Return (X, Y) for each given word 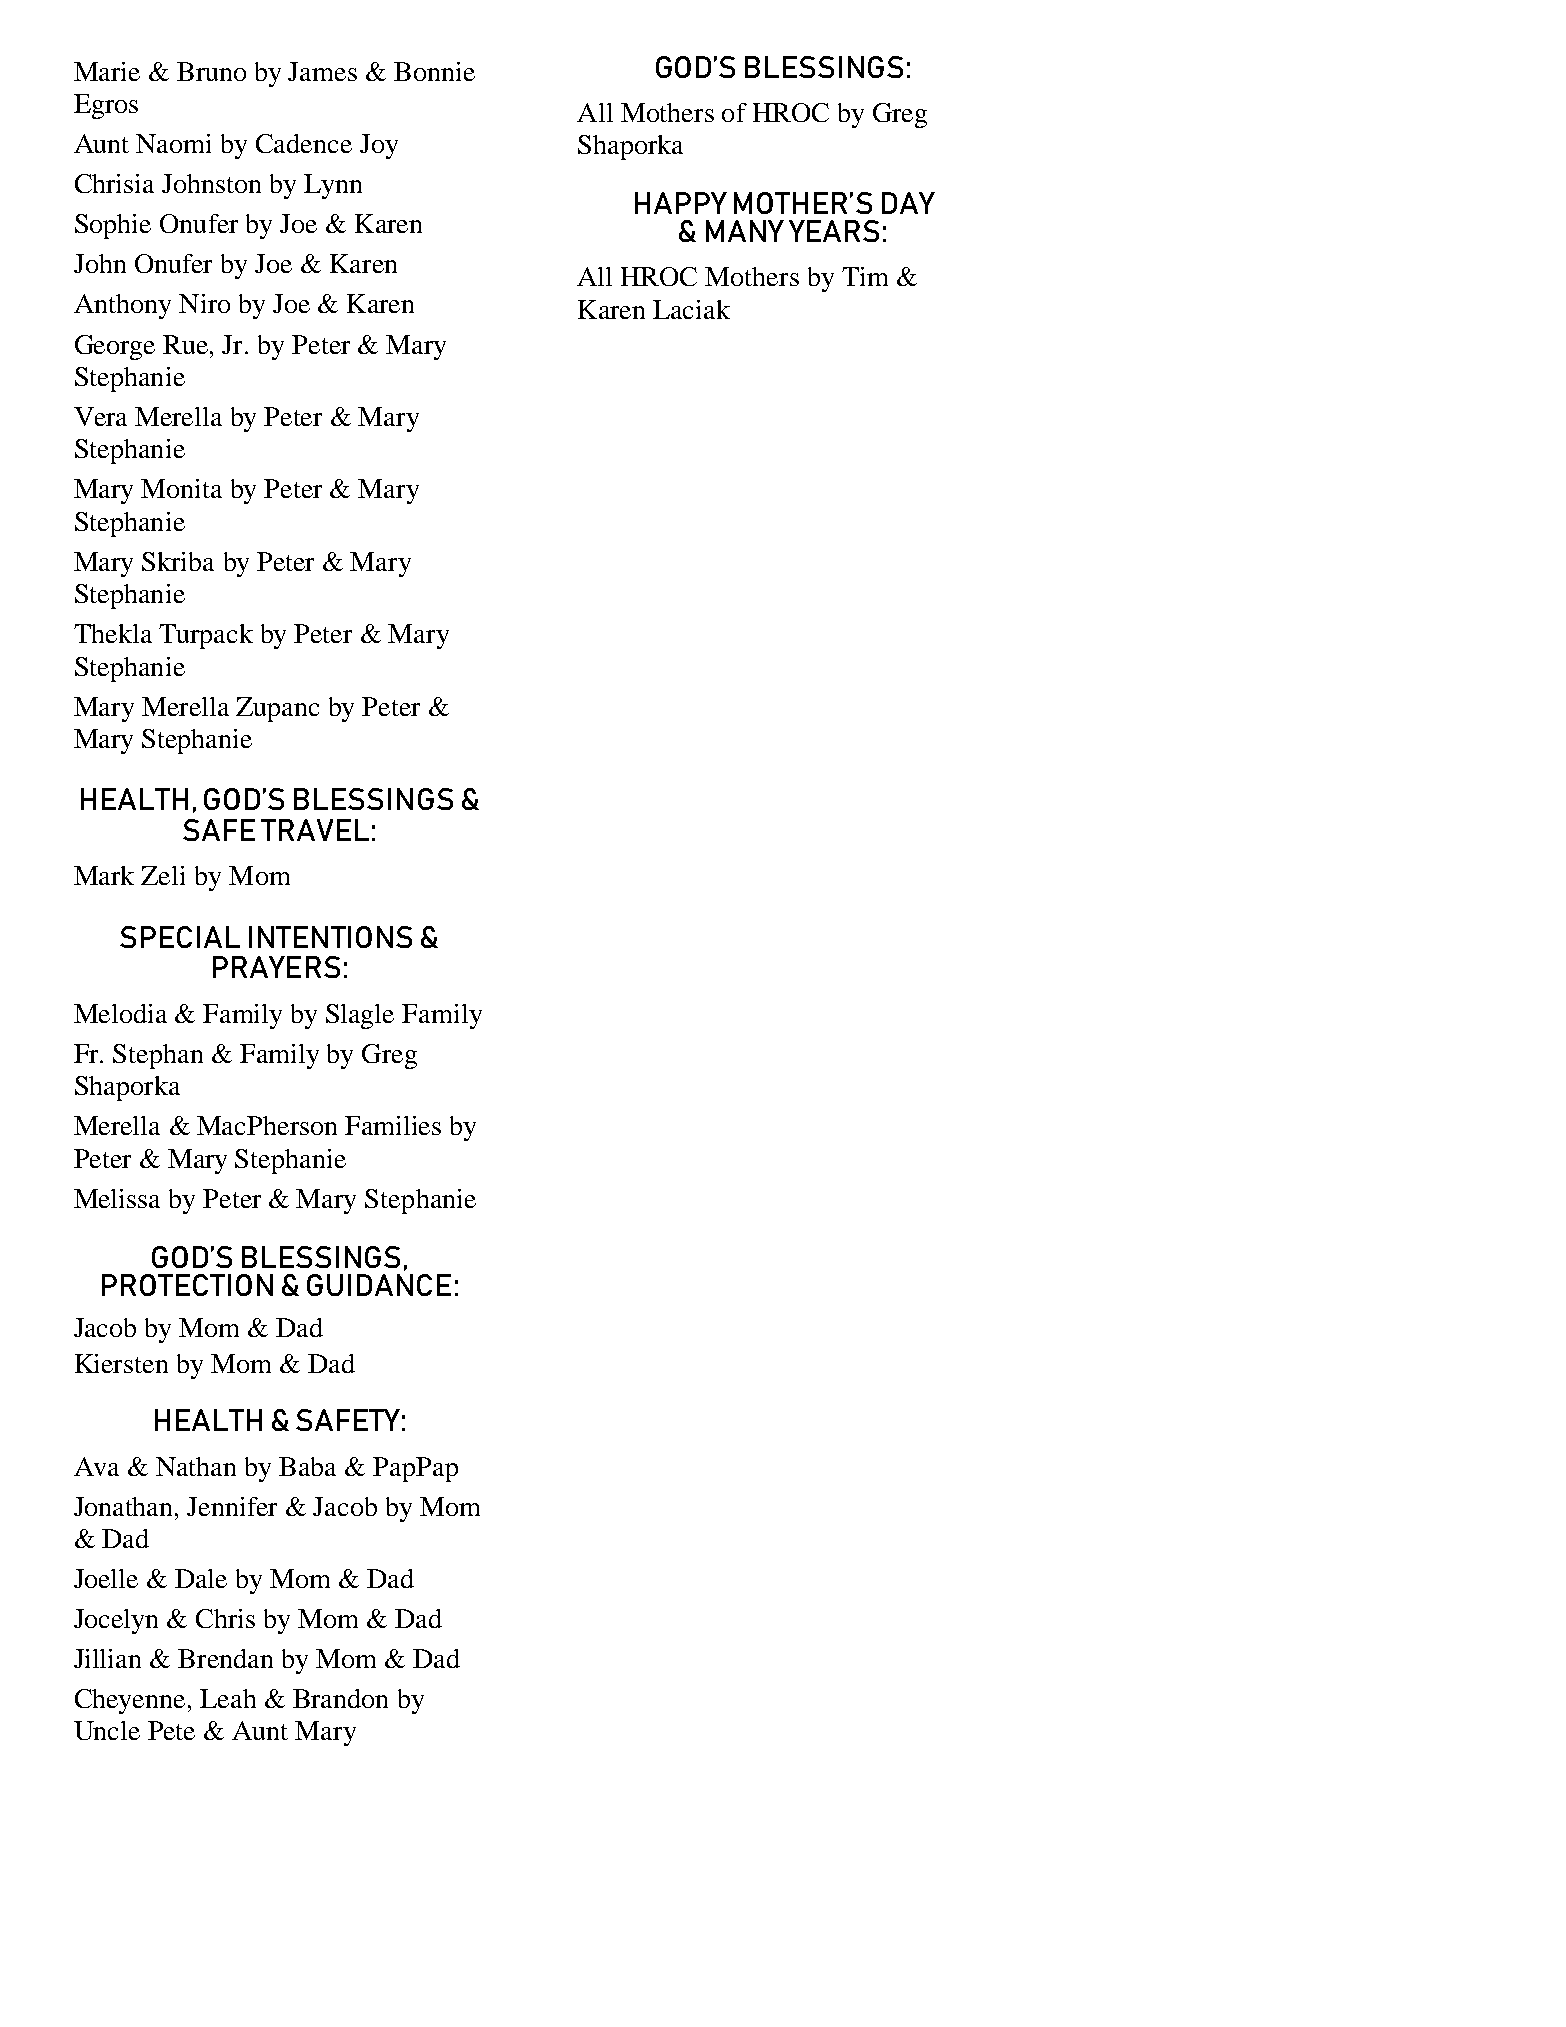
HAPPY (681, 203)
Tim (865, 276)
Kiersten (121, 1363)
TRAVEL (315, 830)
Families (393, 1125)
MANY (745, 231)
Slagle (360, 1016)
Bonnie (434, 71)
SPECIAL (180, 937)
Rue (187, 344)
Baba (307, 1466)
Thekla (113, 633)
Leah (228, 1698)
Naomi (173, 143)
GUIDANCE (379, 1285)
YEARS (834, 231)
